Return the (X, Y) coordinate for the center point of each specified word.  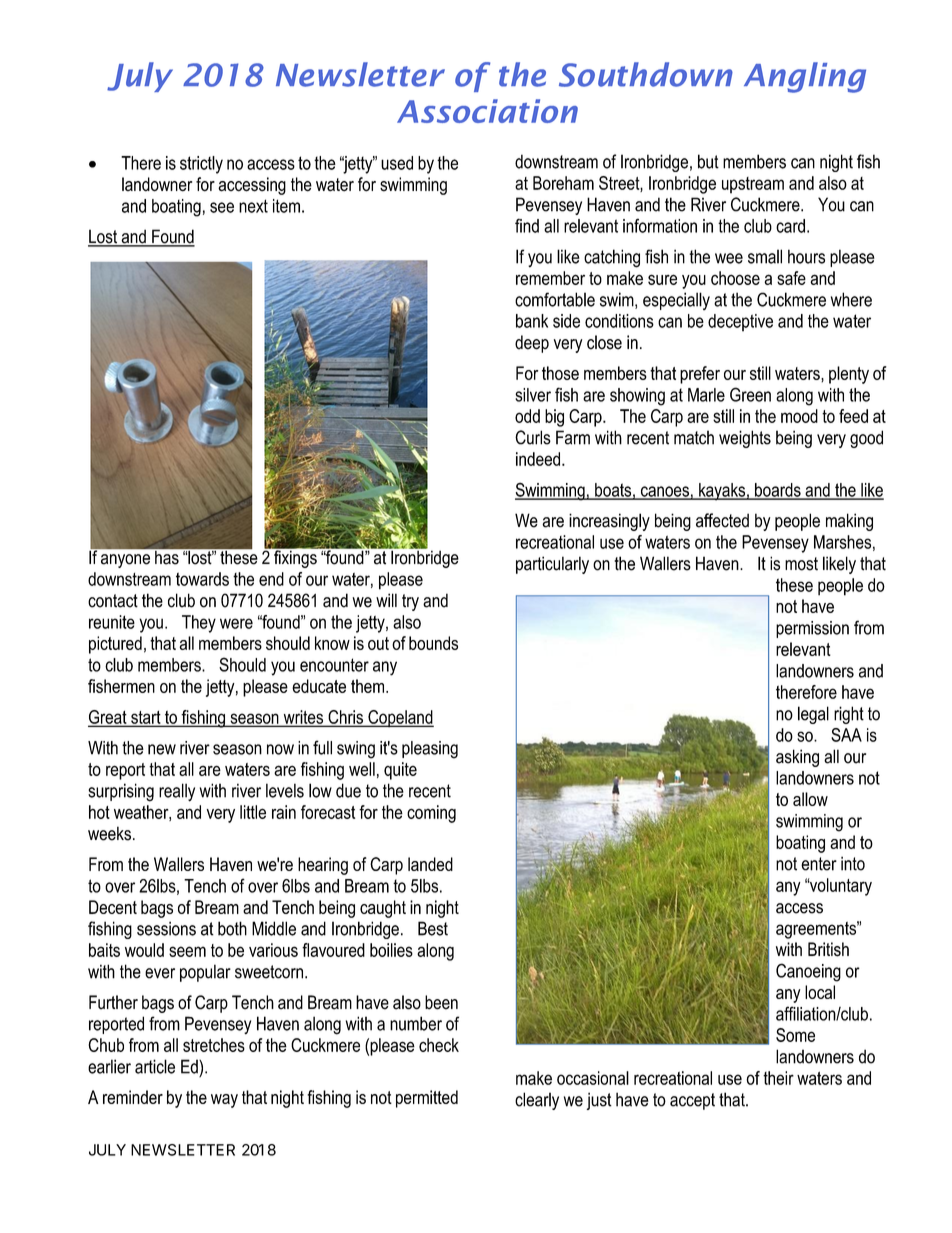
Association (487, 111)
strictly (201, 165)
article (155, 1066)
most (801, 564)
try (410, 602)
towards (202, 579)
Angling (805, 77)
